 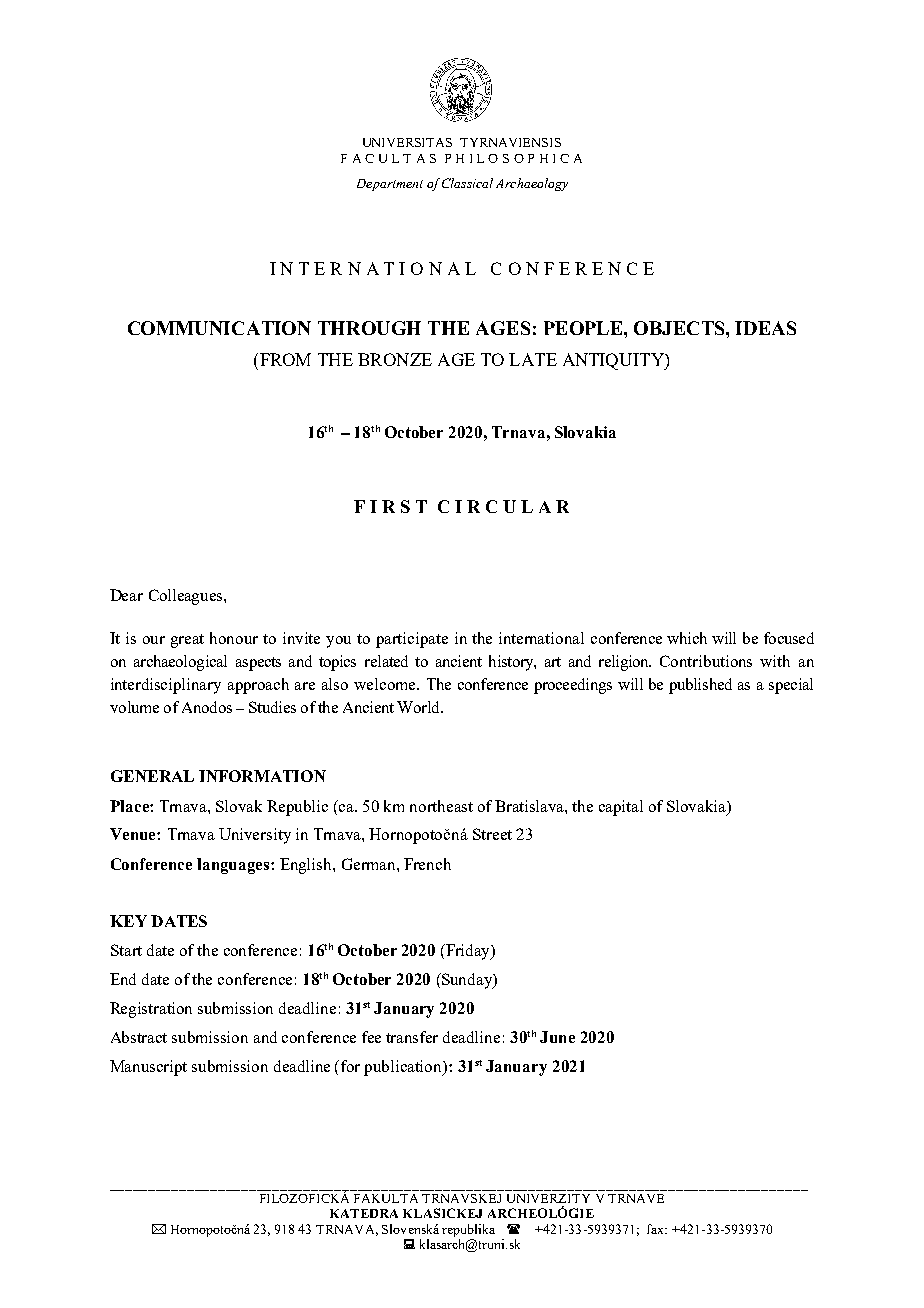 What do you see at coordinates (765, 328) in the image?
I see `IDEAS` at bounding box center [765, 328].
